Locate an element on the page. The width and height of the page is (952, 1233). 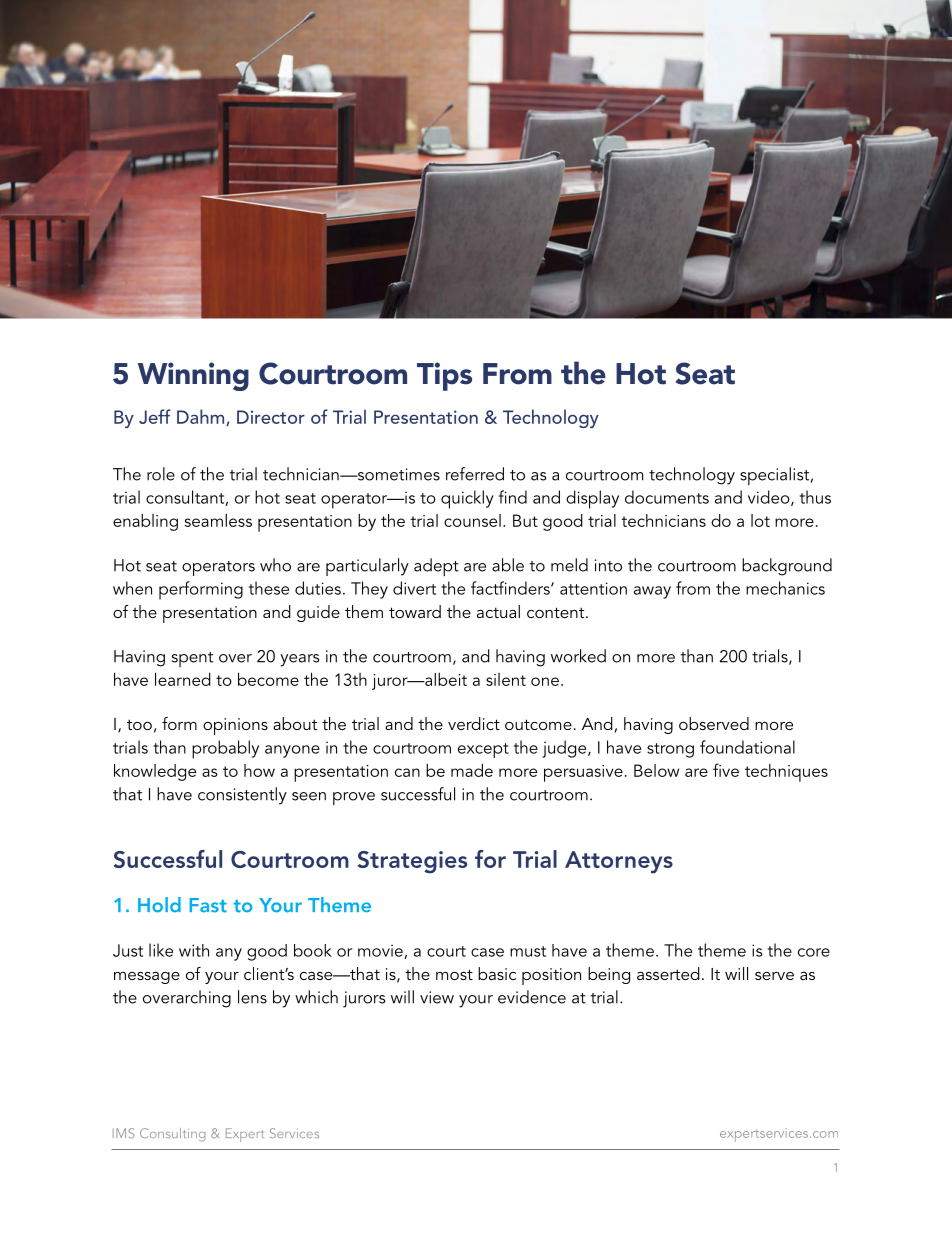
Attorneys is located at coordinates (619, 862).
